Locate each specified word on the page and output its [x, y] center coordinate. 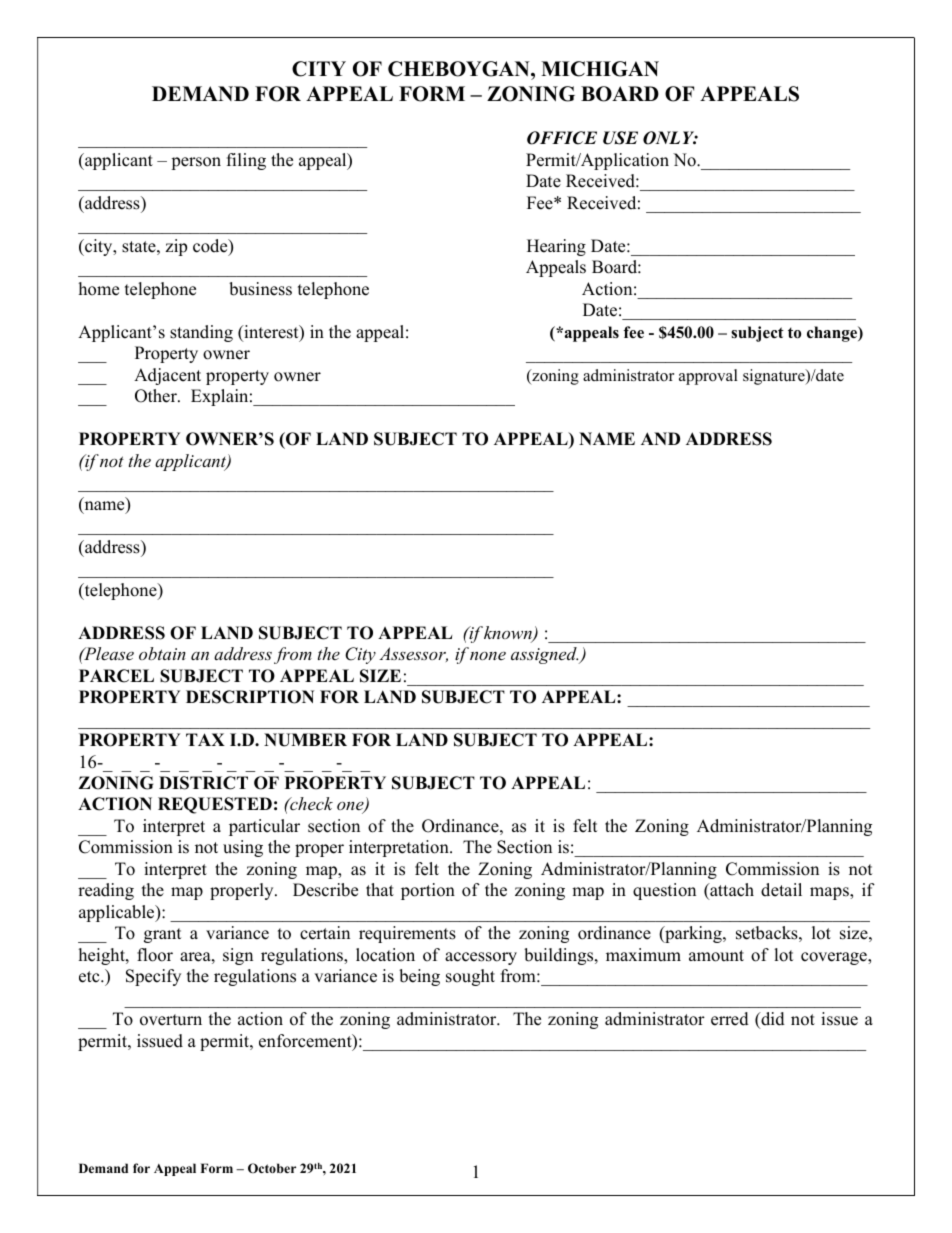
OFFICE [562, 138]
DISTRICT [203, 783]
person [196, 163]
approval [708, 377]
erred [730, 1019]
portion [428, 891]
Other [157, 396]
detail [781, 890]
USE [620, 138]
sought [470, 977]
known [509, 634]
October [272, 1168]
